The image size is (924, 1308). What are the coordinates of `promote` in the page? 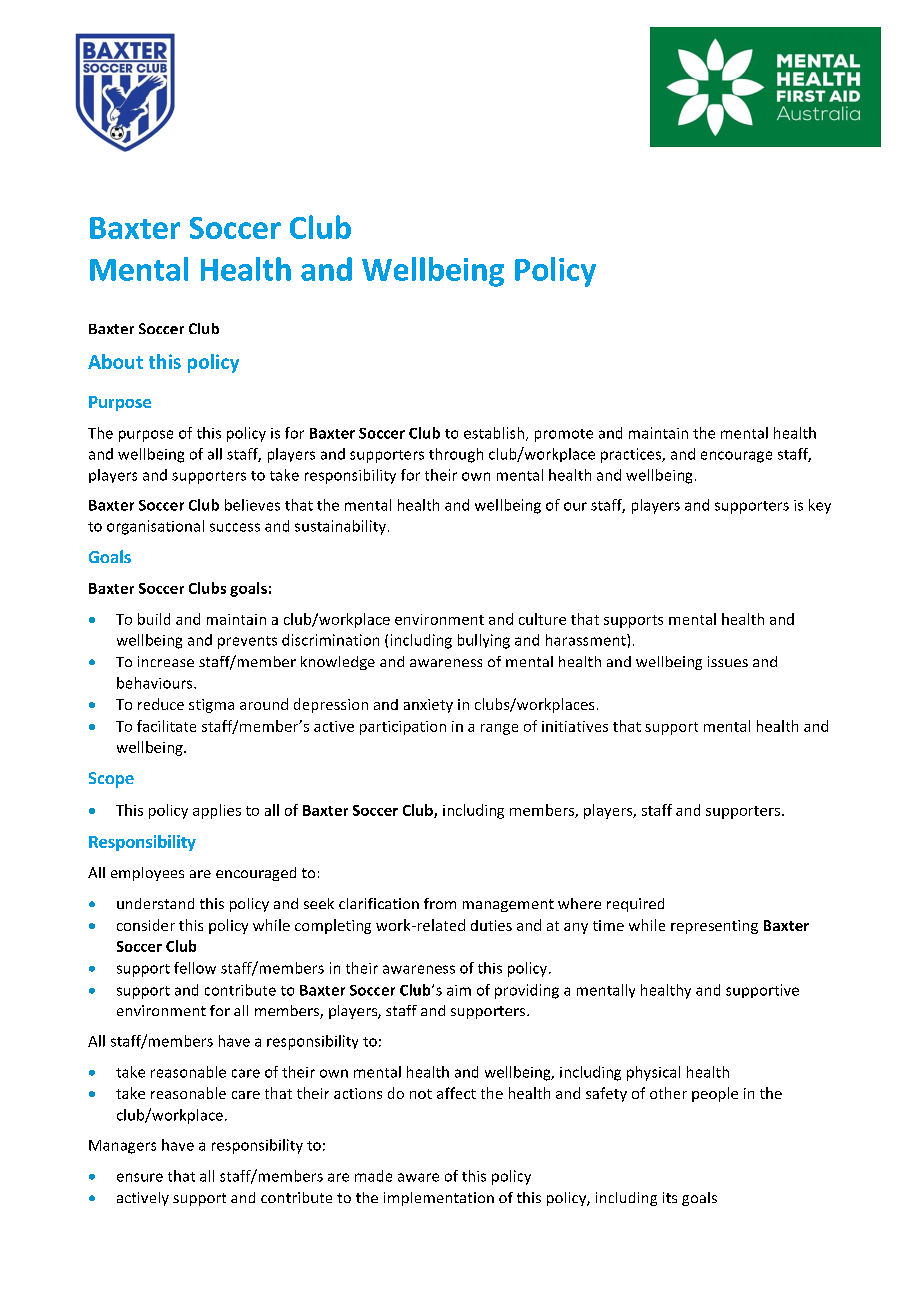 It's located at (564, 435).
